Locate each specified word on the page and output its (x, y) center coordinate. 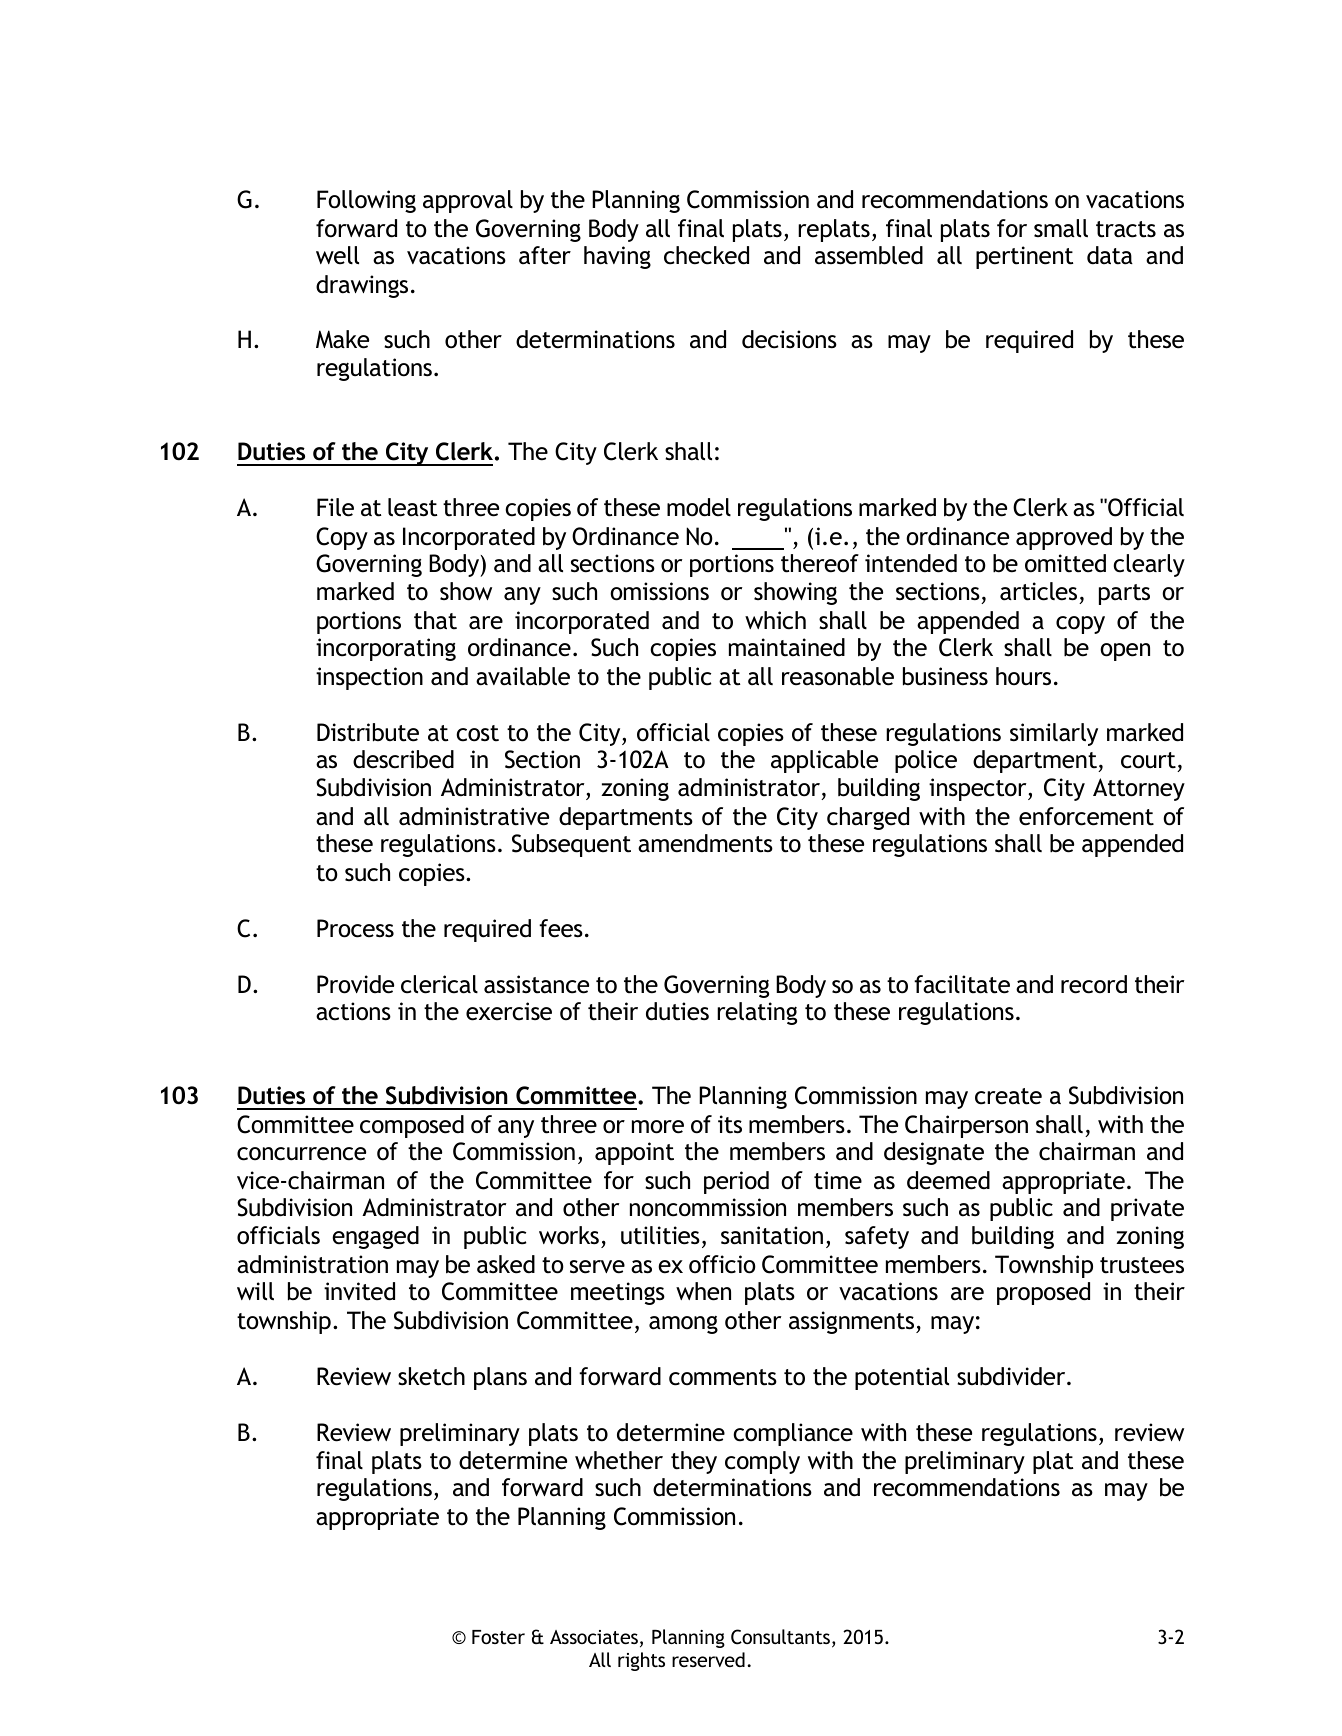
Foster (498, 1637)
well (337, 255)
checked (706, 255)
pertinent (1024, 257)
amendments (705, 843)
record (1094, 984)
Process (355, 928)
